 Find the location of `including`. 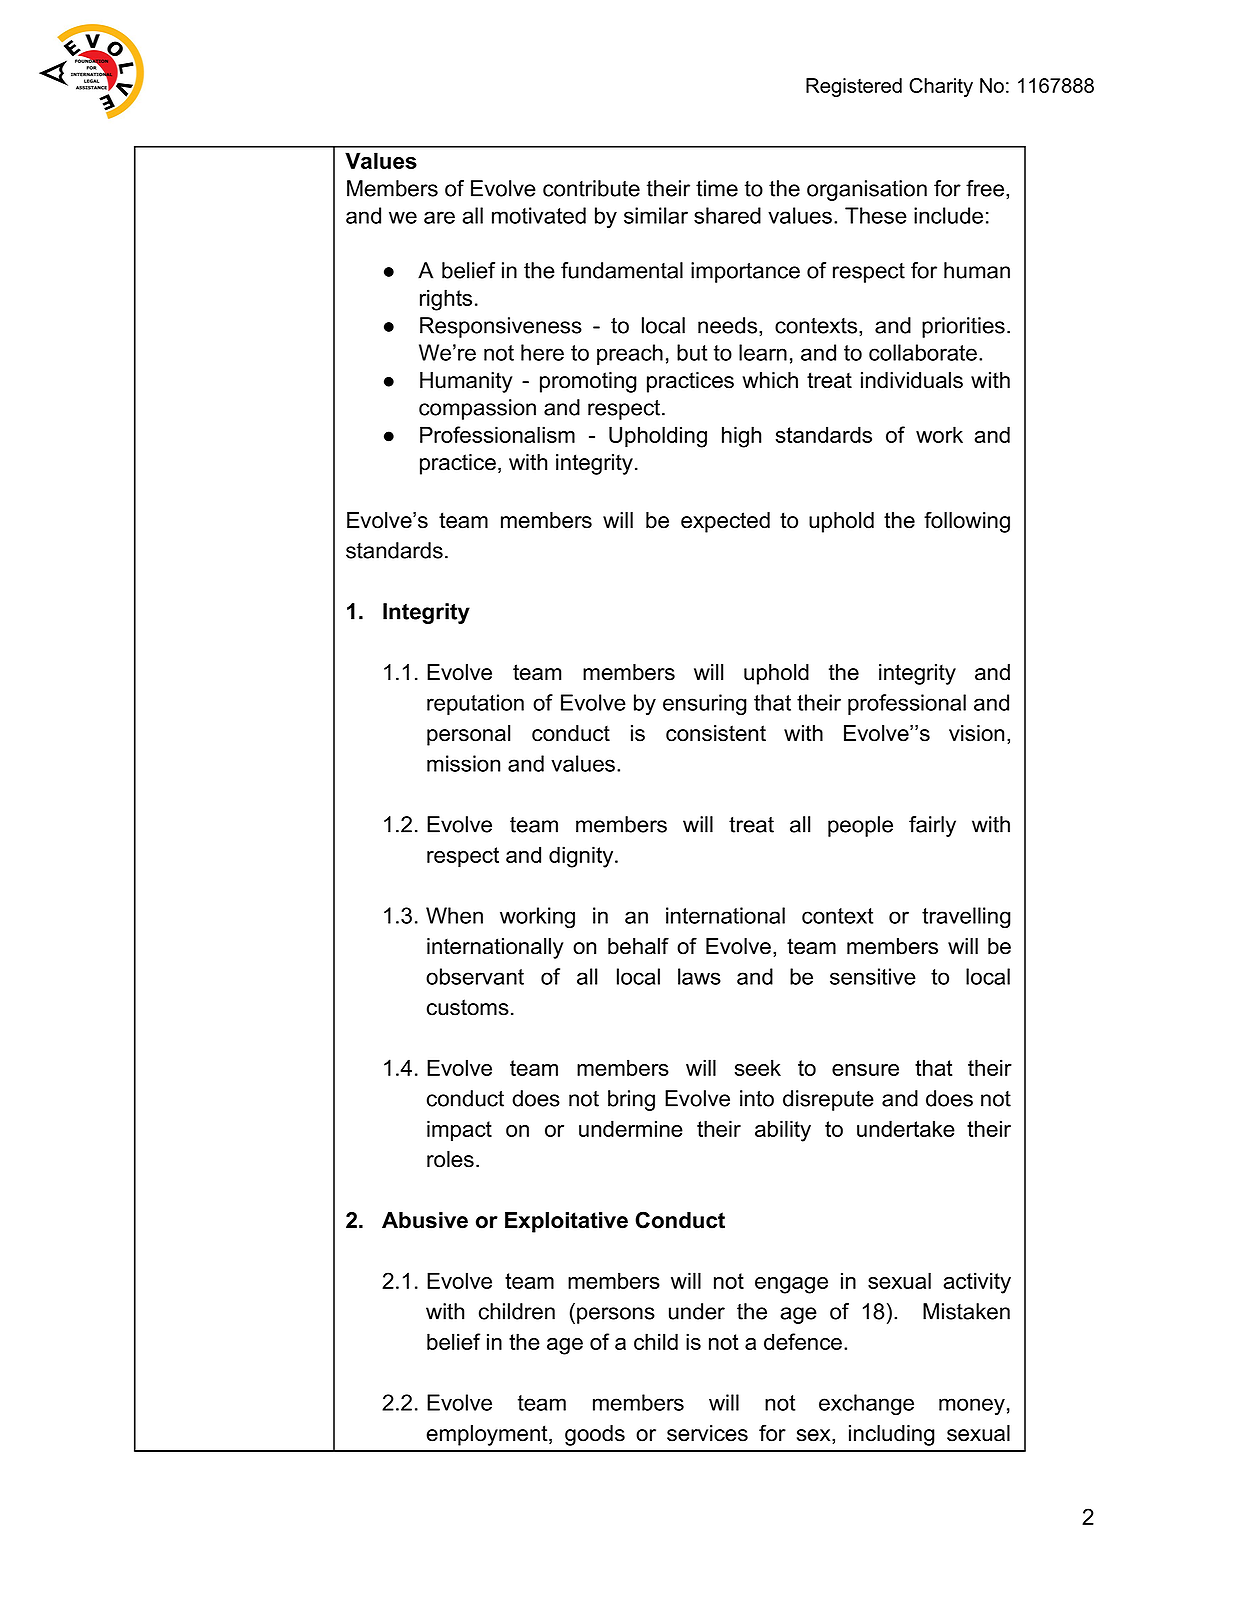

including is located at coordinates (892, 1435).
